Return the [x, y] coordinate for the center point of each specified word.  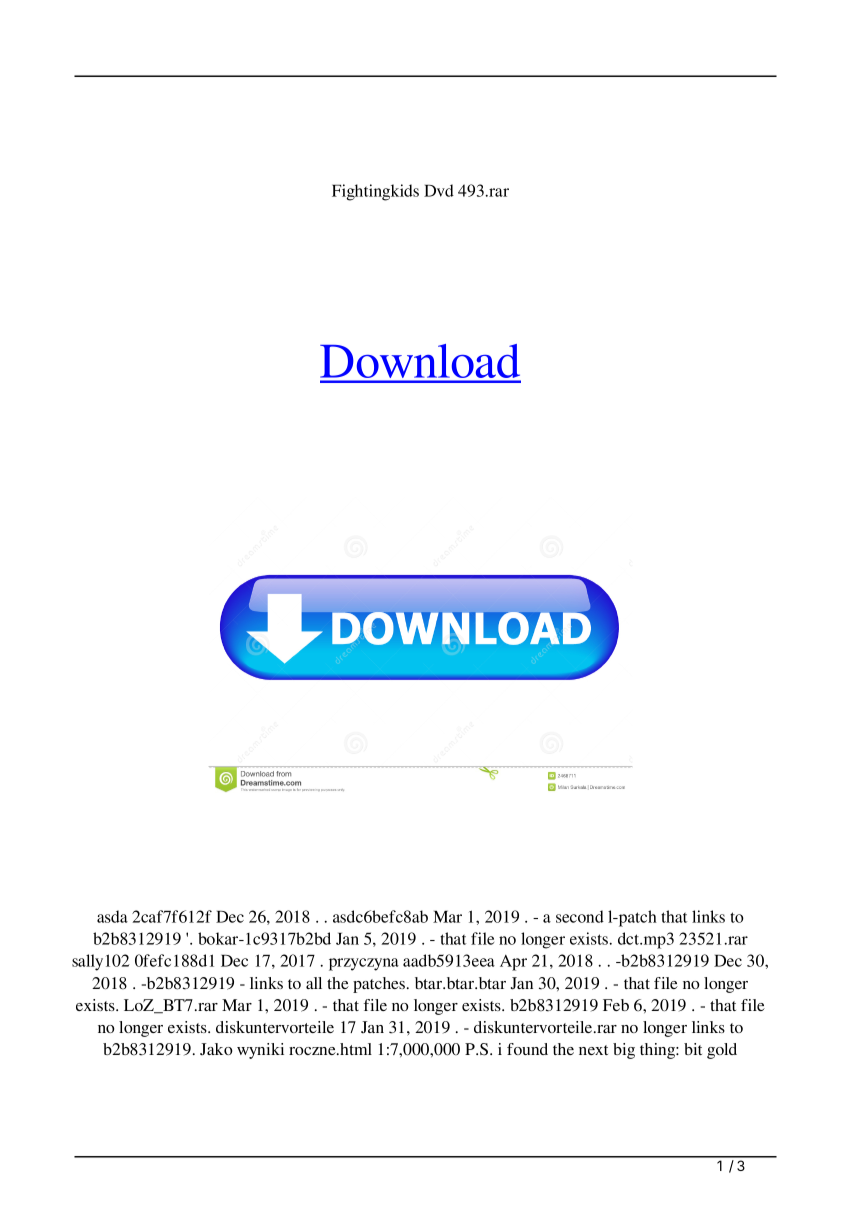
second [580, 916]
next [593, 1050]
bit [693, 1049]
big [624, 1051]
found [527, 1049]
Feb [616, 1005]
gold [722, 1051]
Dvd [439, 190]
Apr [513, 963]
